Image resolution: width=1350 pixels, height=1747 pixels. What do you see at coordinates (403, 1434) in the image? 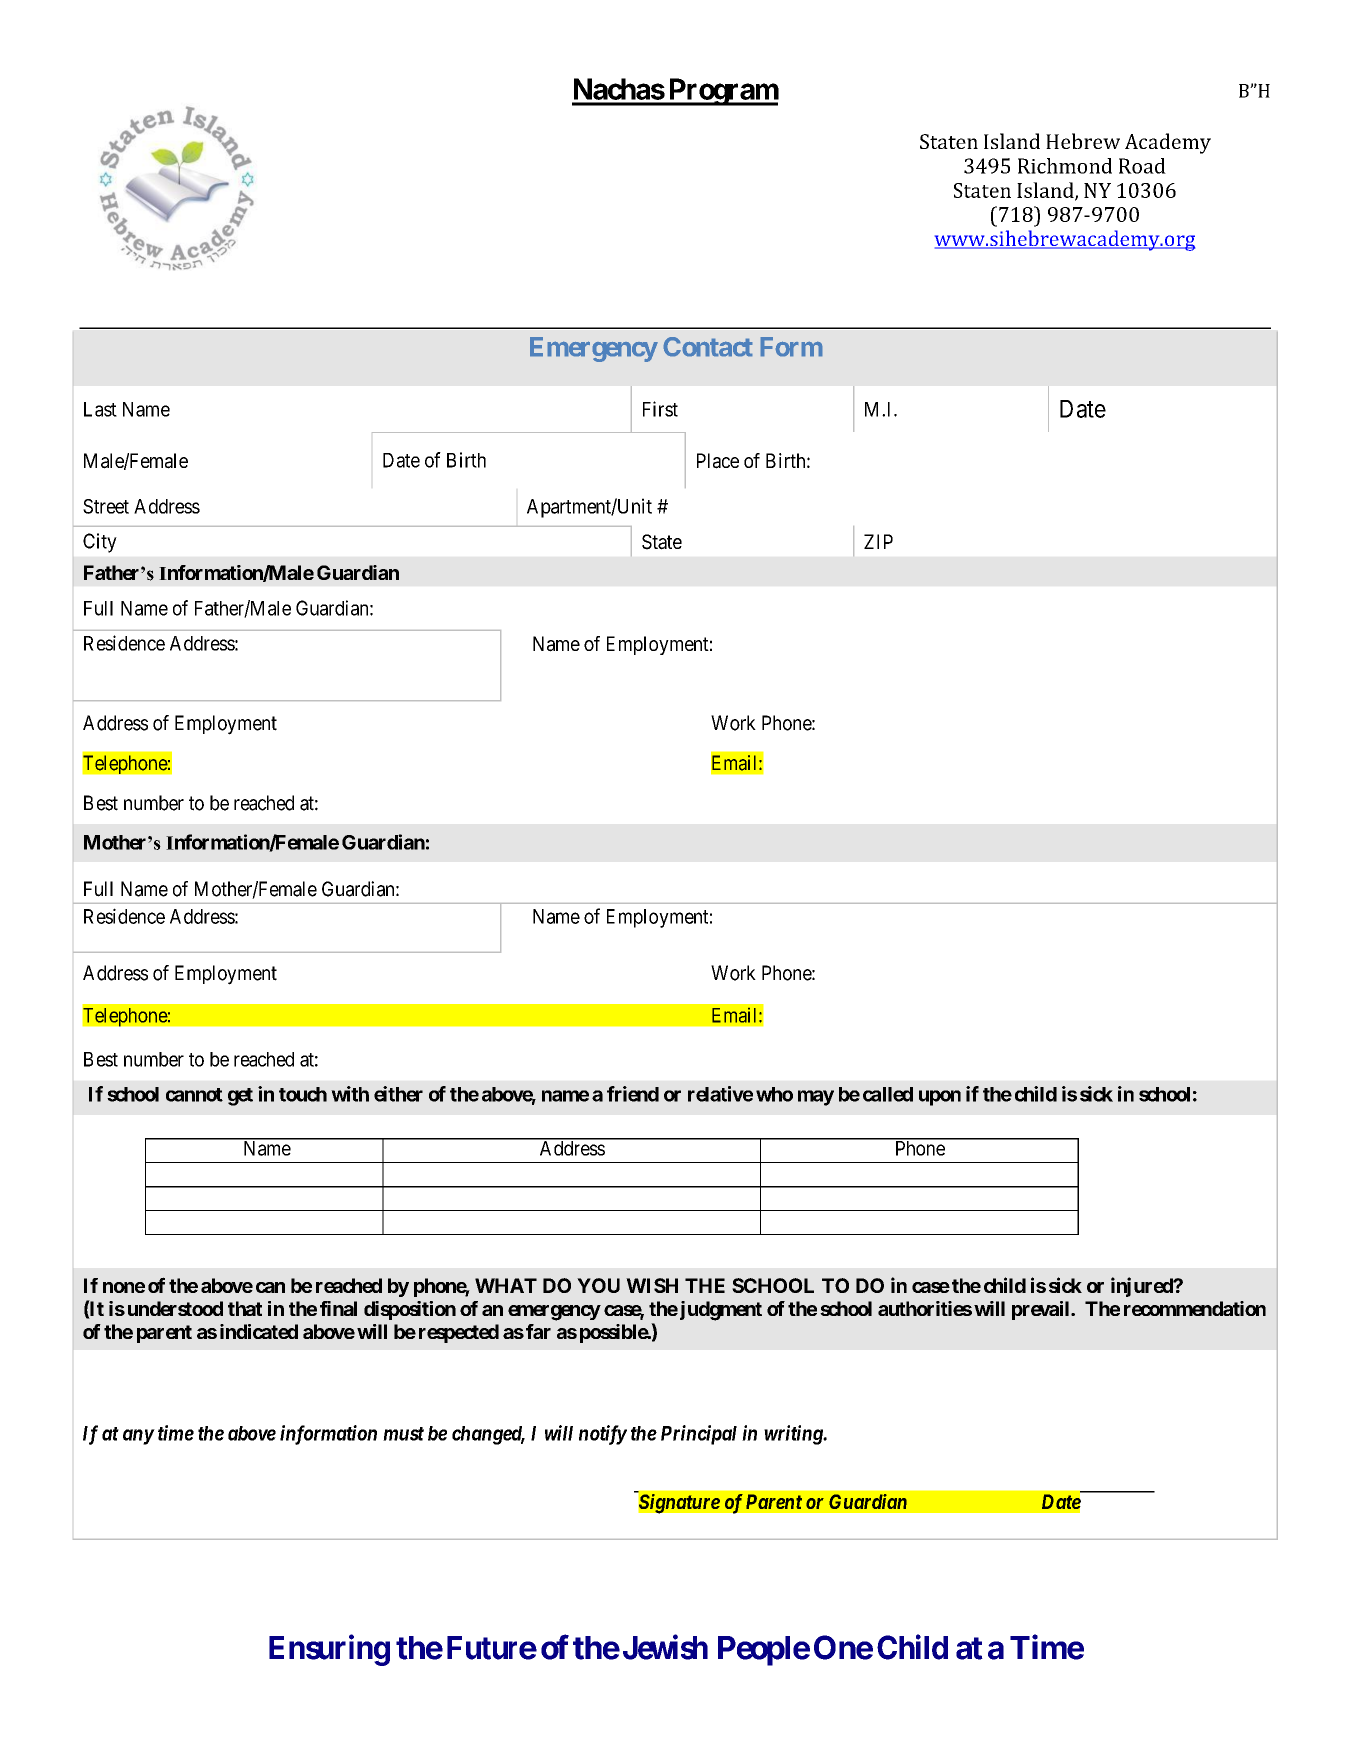
I see `must` at bounding box center [403, 1434].
